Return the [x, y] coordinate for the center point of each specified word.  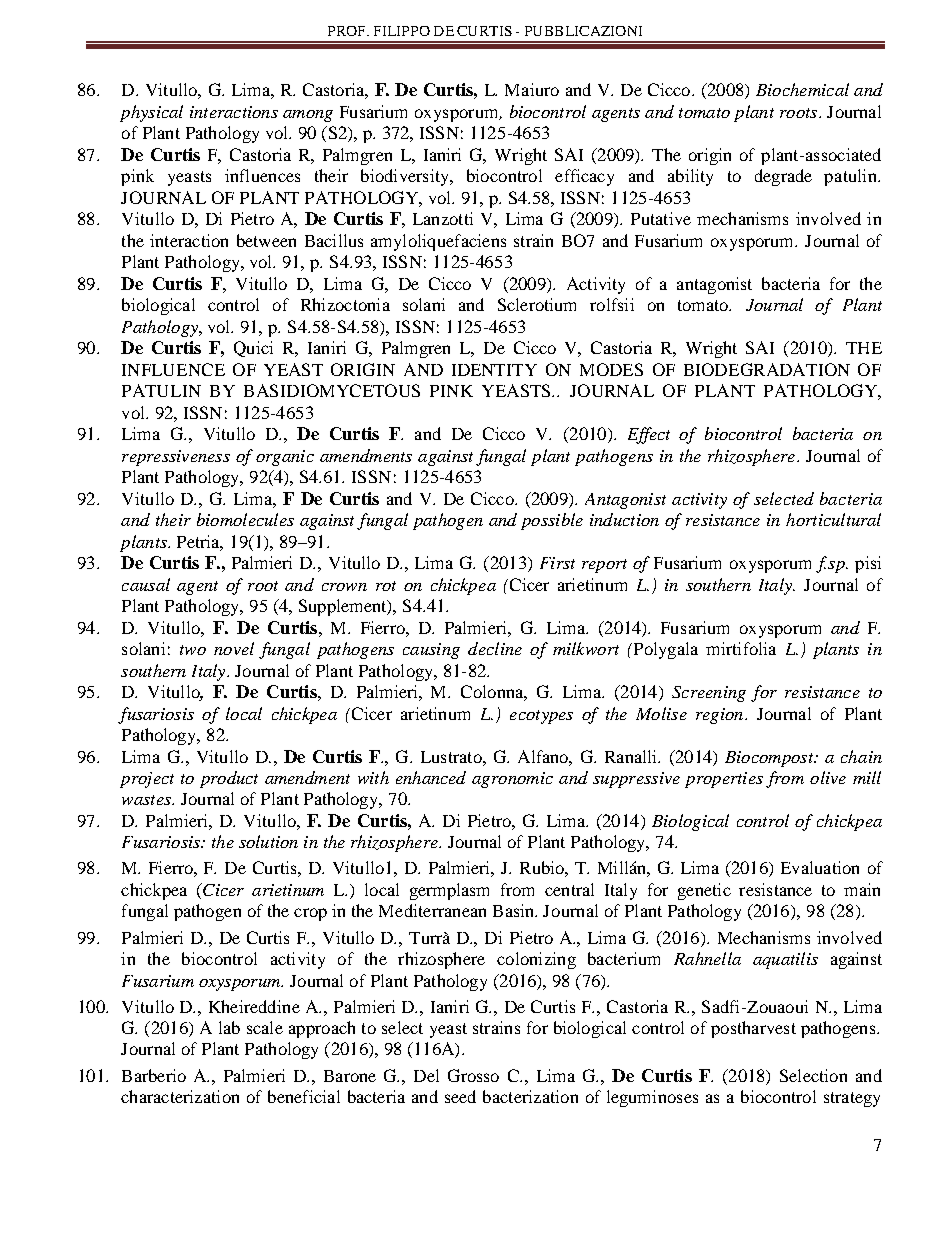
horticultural [833, 519]
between [266, 240]
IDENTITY [494, 370]
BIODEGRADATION [767, 369]
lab [229, 1027]
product [229, 779]
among [308, 116]
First [557, 563]
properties [724, 780]
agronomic [512, 780]
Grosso [473, 1075]
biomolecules [245, 519]
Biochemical [802, 89]
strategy [852, 1099]
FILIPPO [402, 31]
